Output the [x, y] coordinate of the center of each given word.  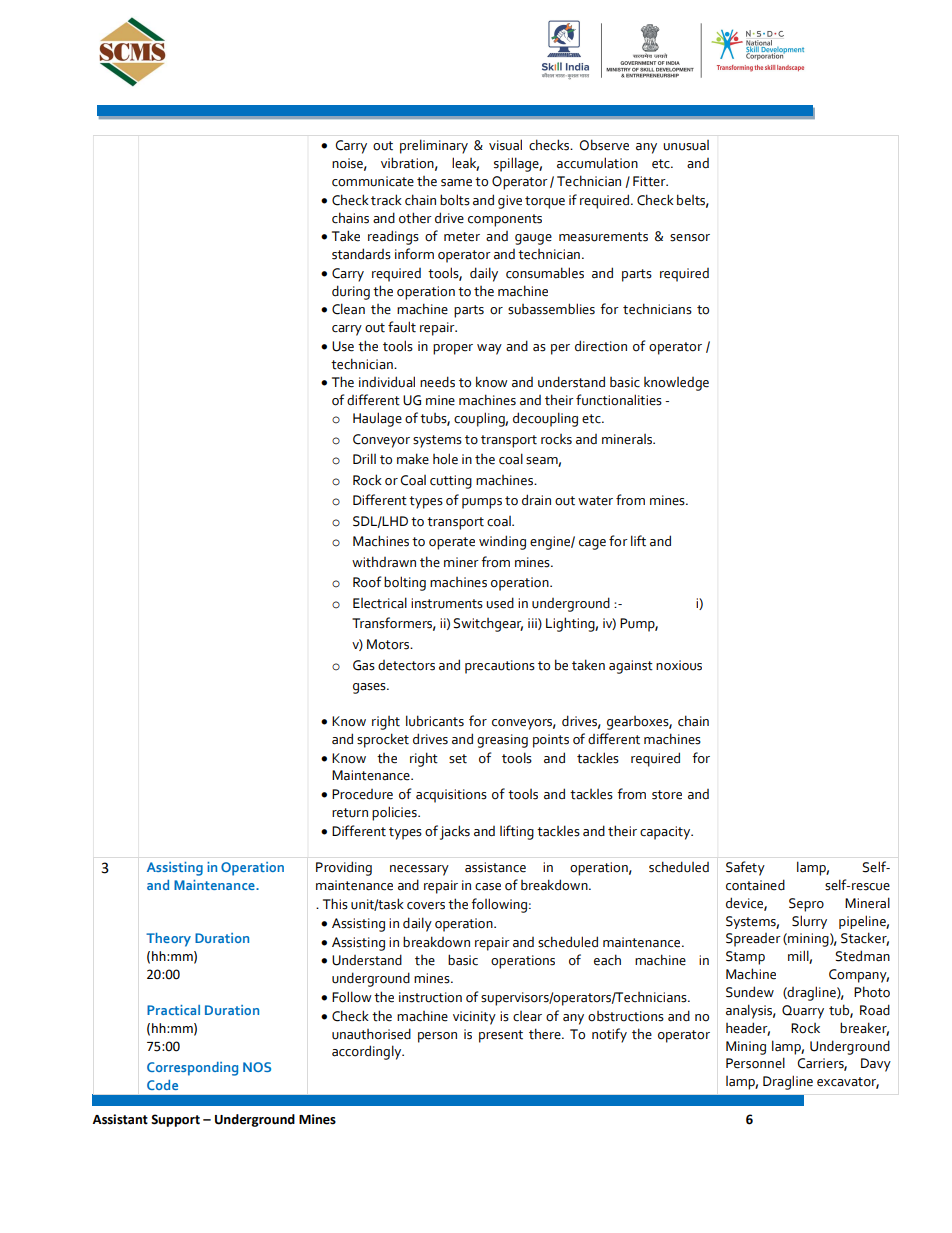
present [501, 1036]
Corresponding [192, 1069]
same [456, 183]
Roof [367, 582]
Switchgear [488, 625]
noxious [679, 665]
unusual [686, 145]
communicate [373, 181]
